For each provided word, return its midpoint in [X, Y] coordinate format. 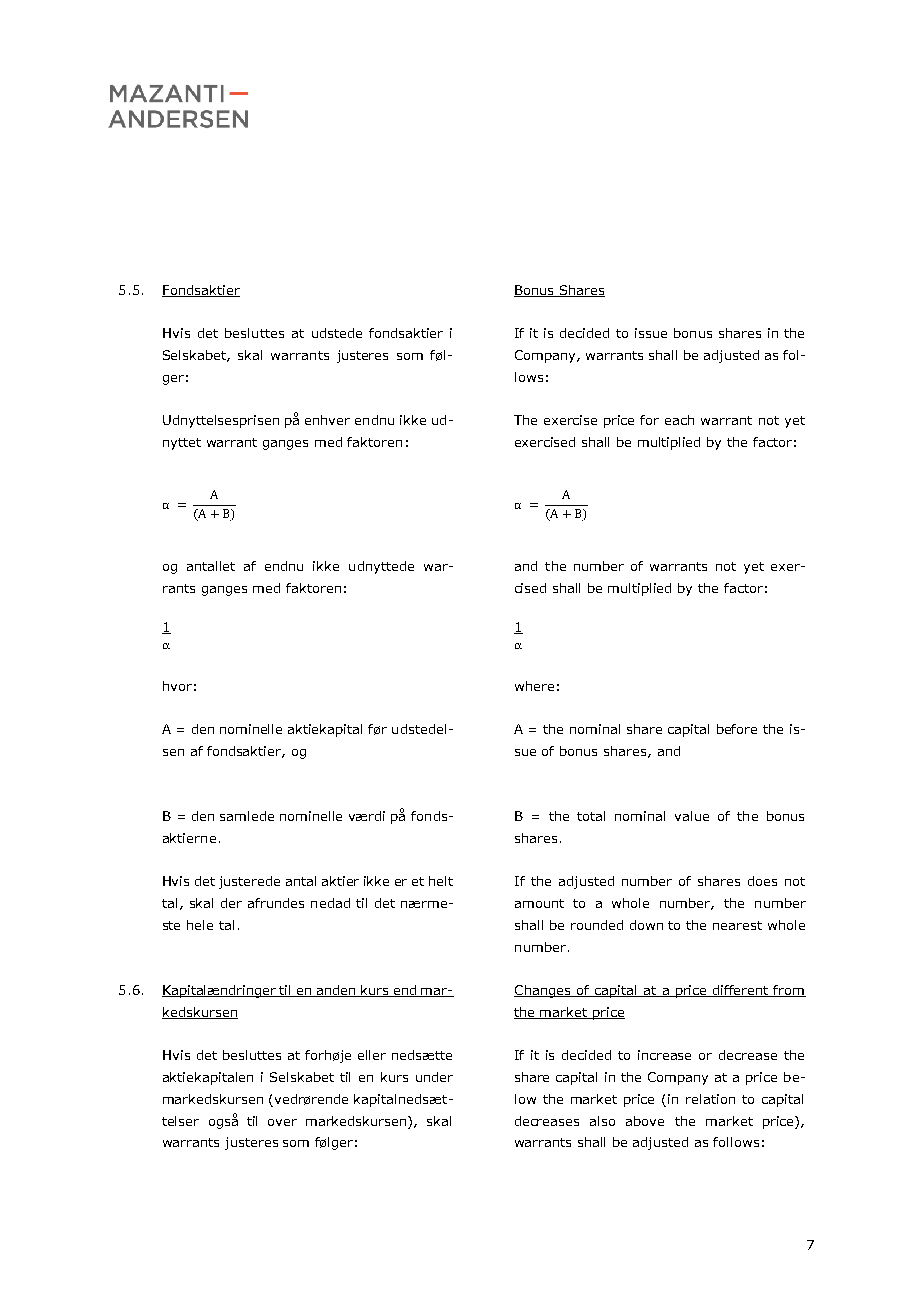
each [679, 420]
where [534, 686]
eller [372, 1055]
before [737, 729]
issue [651, 333]
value [692, 816]
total [591, 816]
